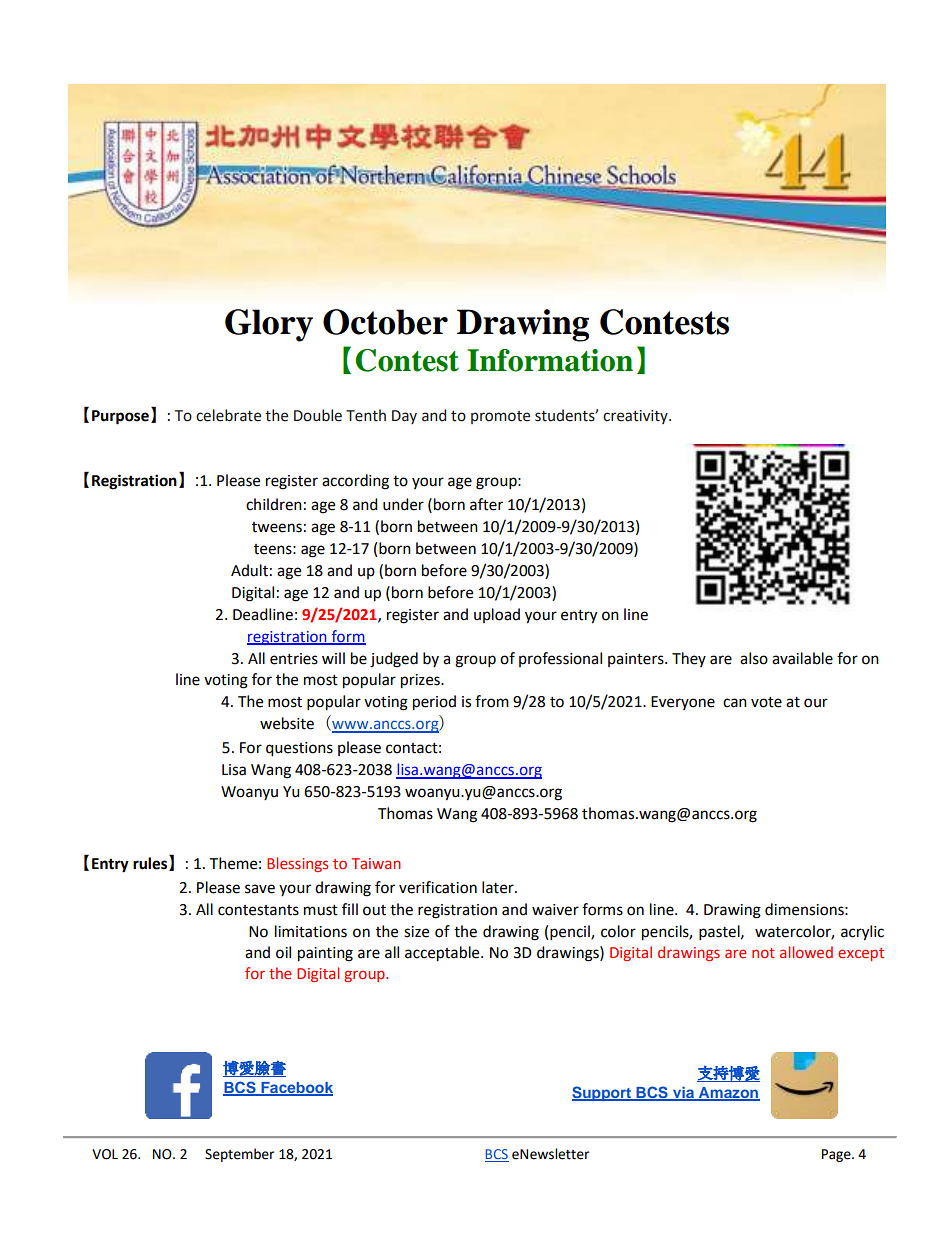  Describe the element at coordinates (492, 701) in the screenshot. I see `from` at that location.
